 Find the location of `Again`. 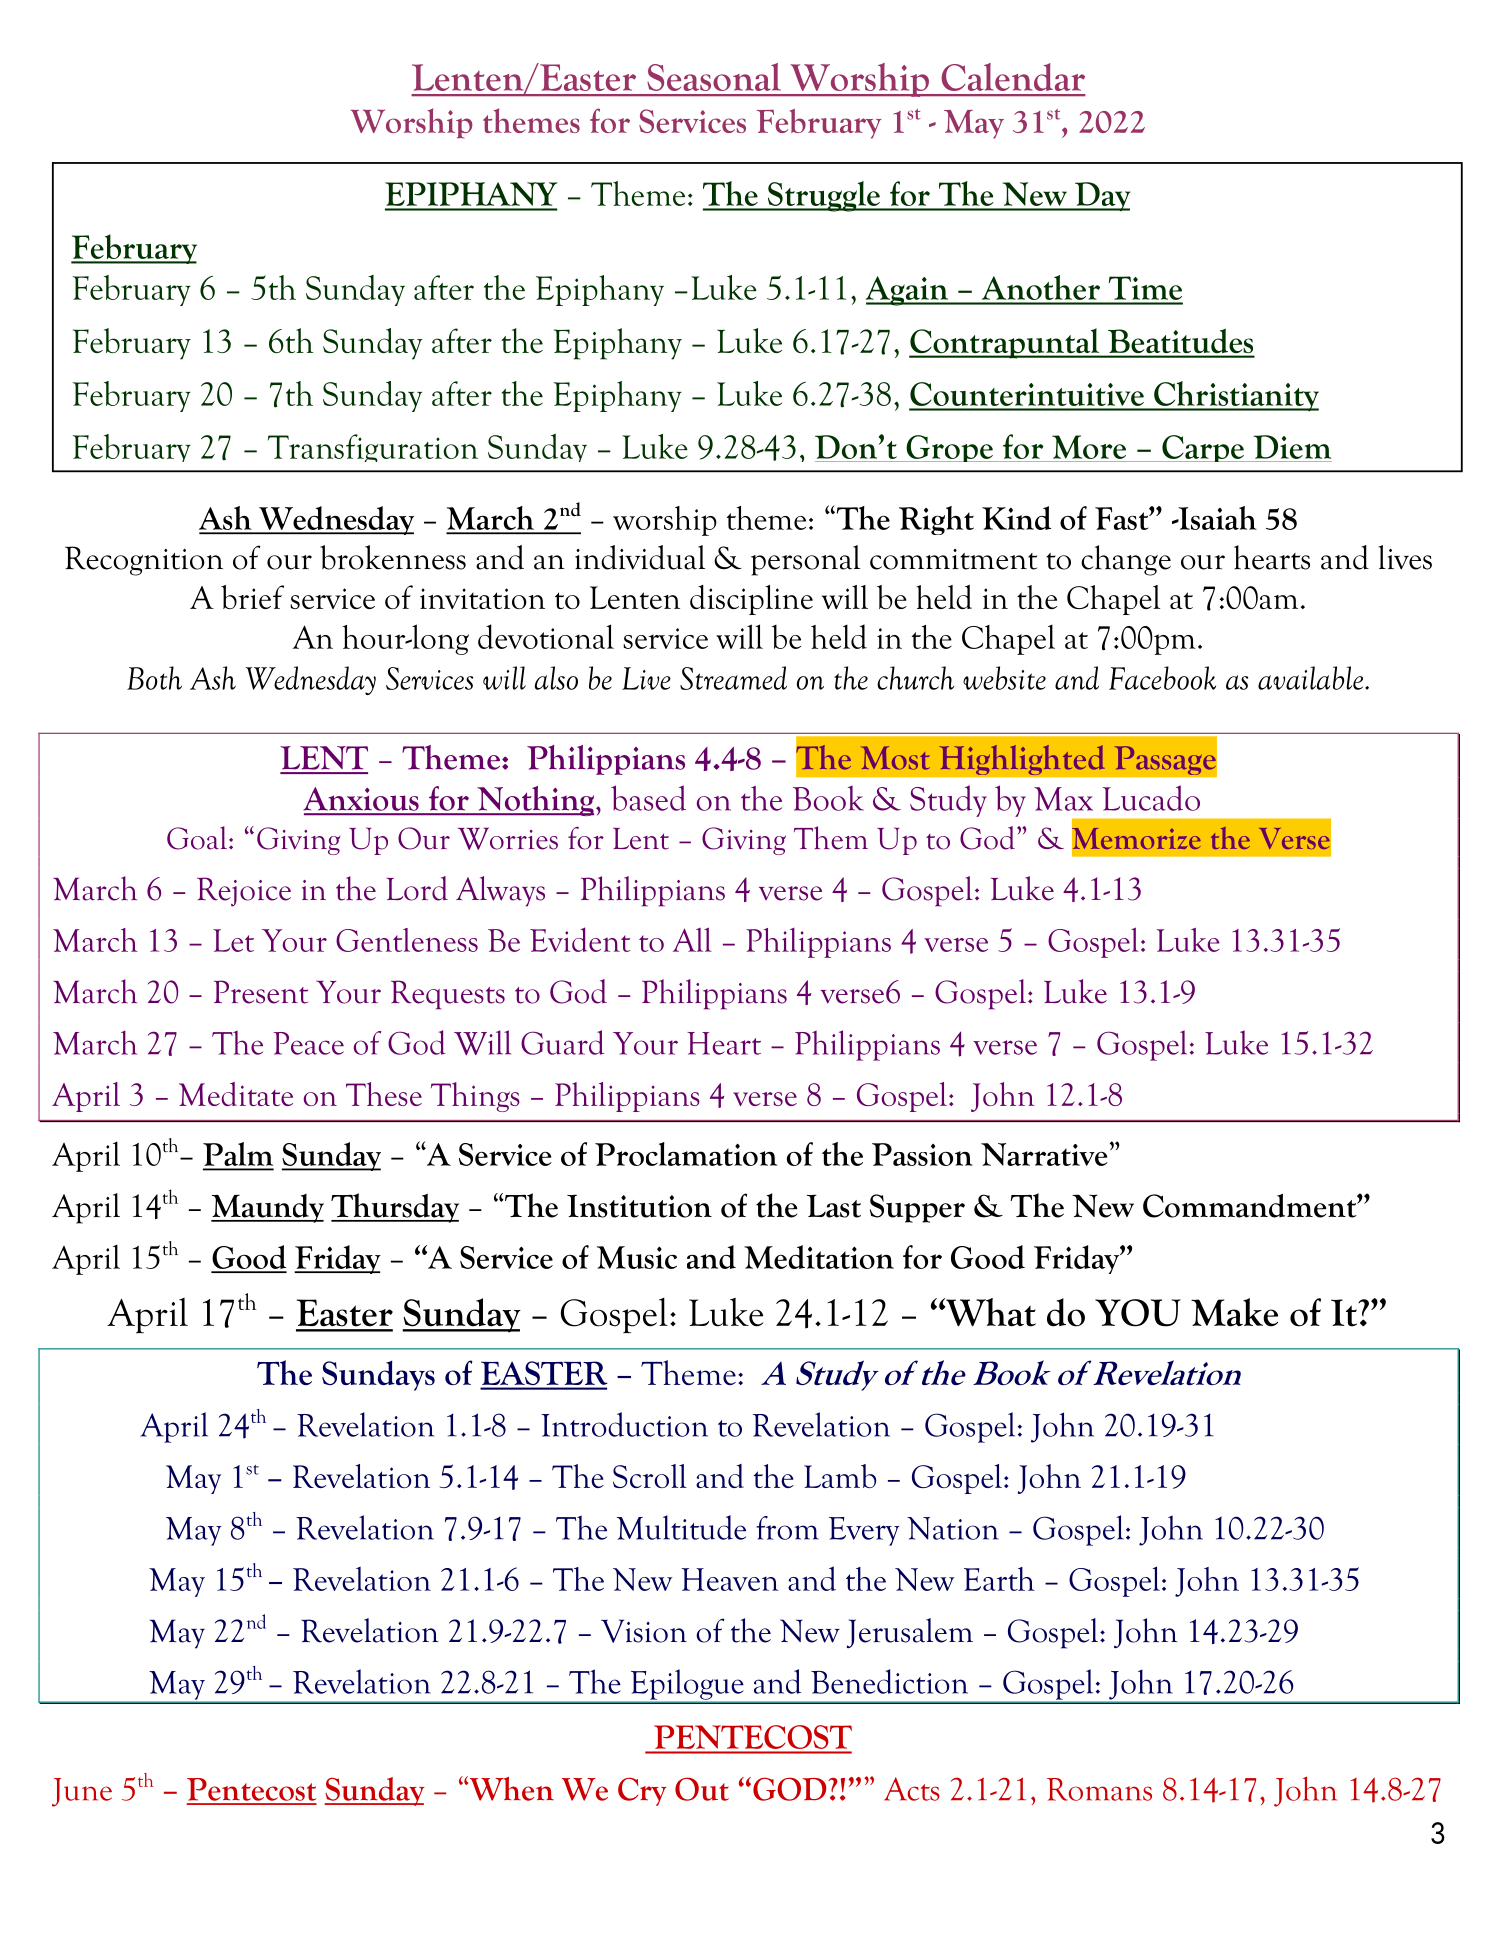

Again is located at coordinates (908, 291).
